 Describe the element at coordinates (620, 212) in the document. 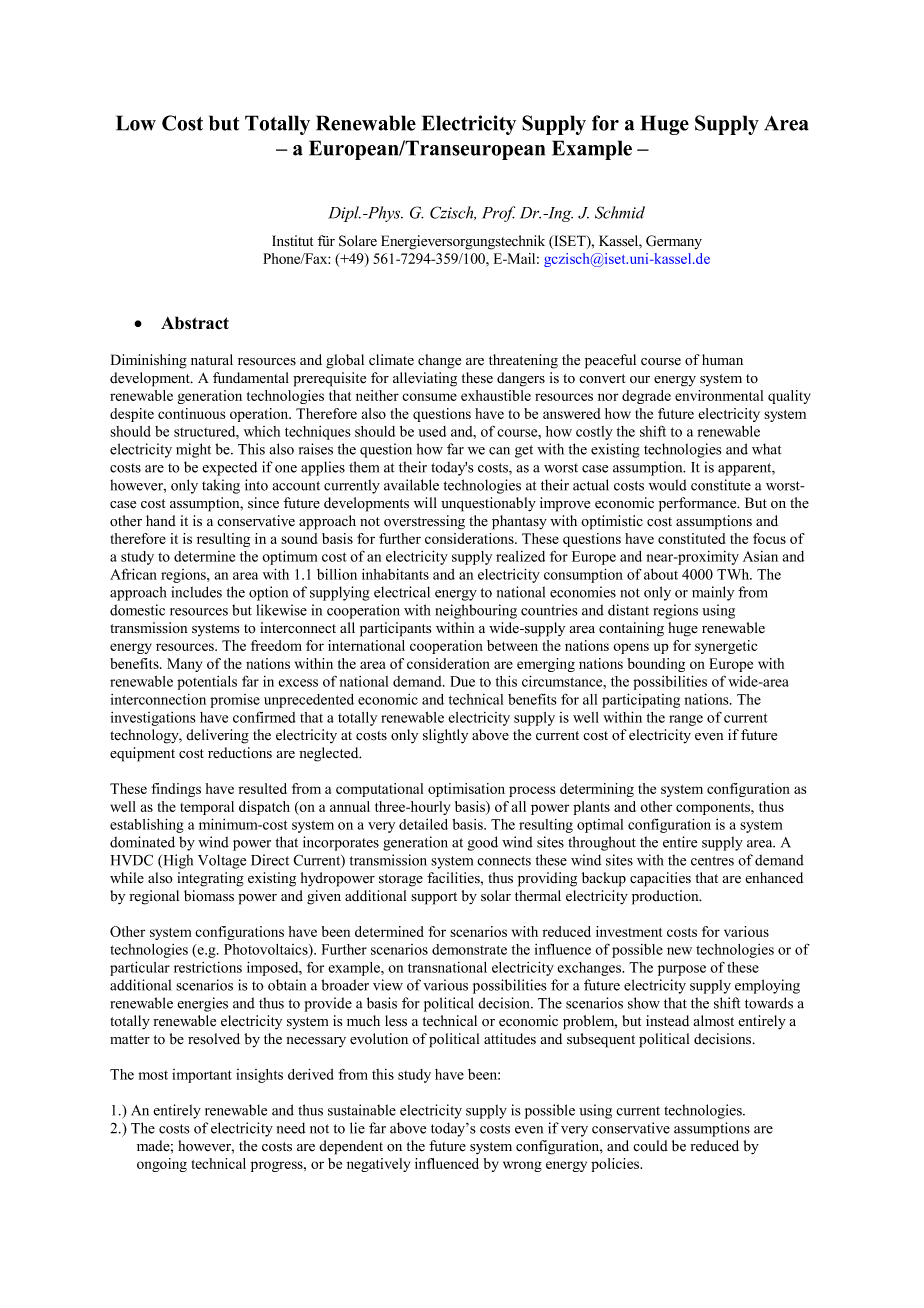

I see `Schmid` at that location.
